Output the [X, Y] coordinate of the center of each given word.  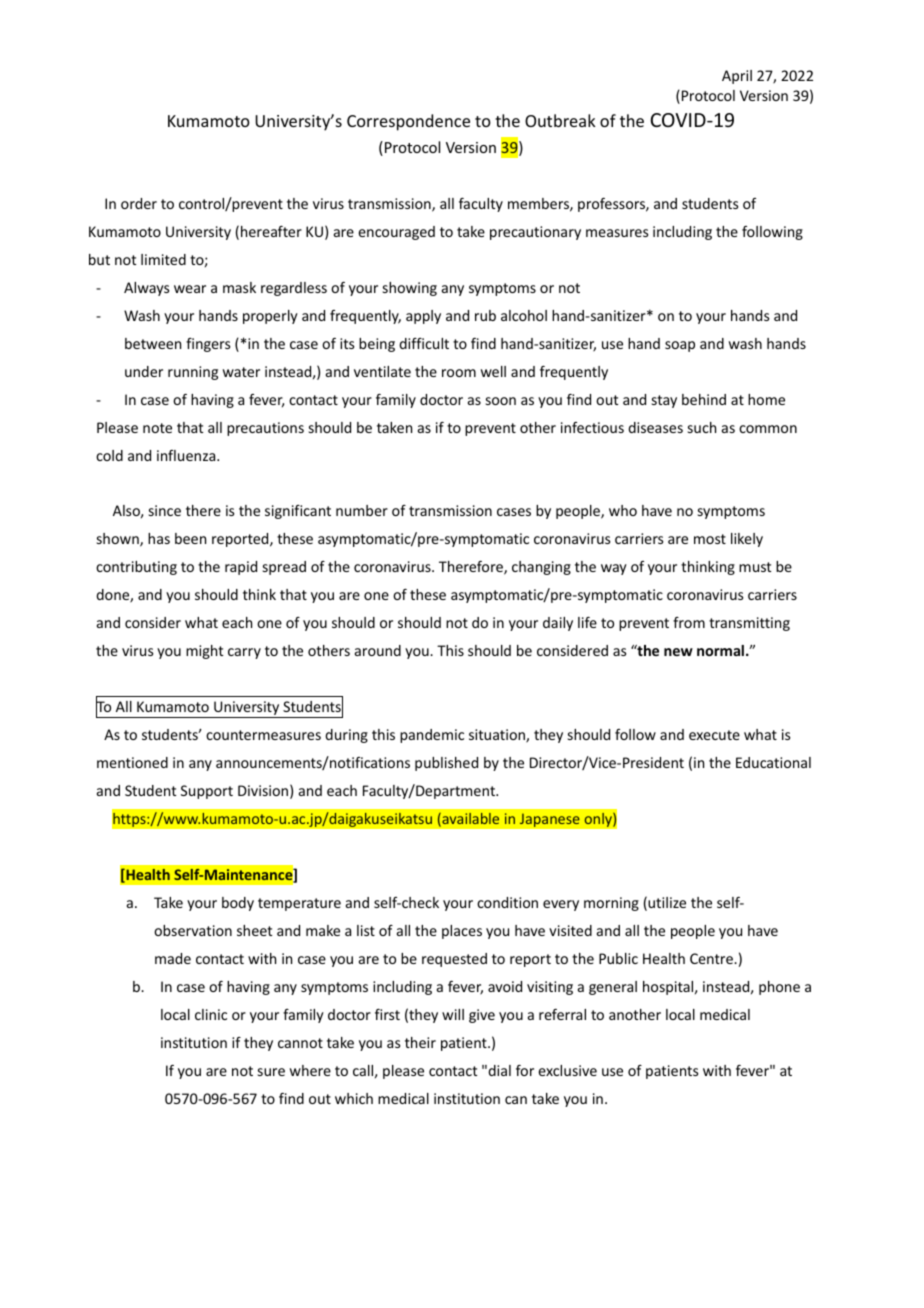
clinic [211, 1014]
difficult [424, 343]
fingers [208, 345]
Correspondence [408, 122]
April [737, 77]
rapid [241, 568]
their [420, 1042]
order [139, 203]
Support [207, 792]
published [446, 764]
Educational [773, 762]
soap [680, 346]
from [689, 622]
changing [541, 568]
